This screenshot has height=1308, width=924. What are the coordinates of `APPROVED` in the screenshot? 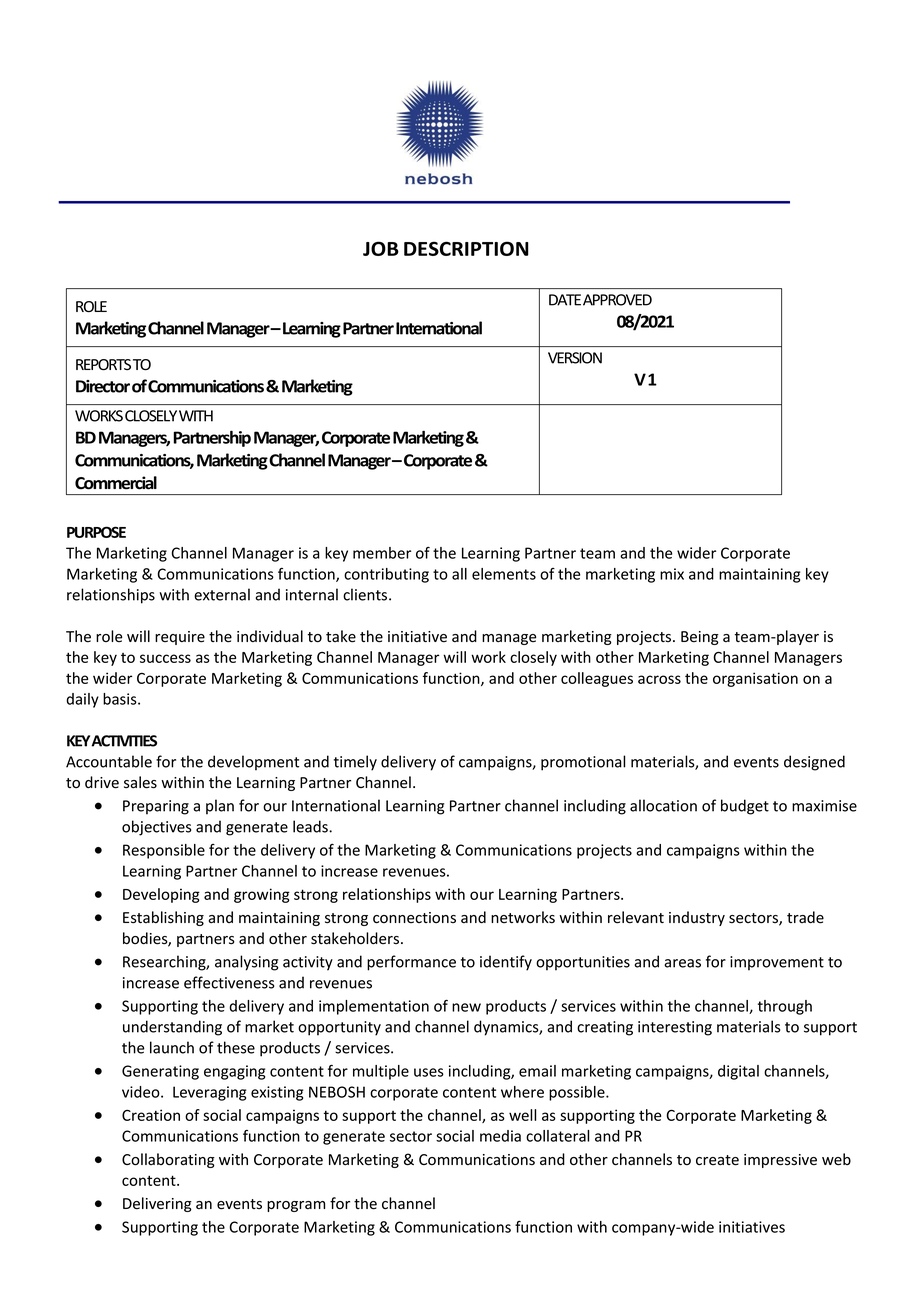 It's located at (617, 300).
